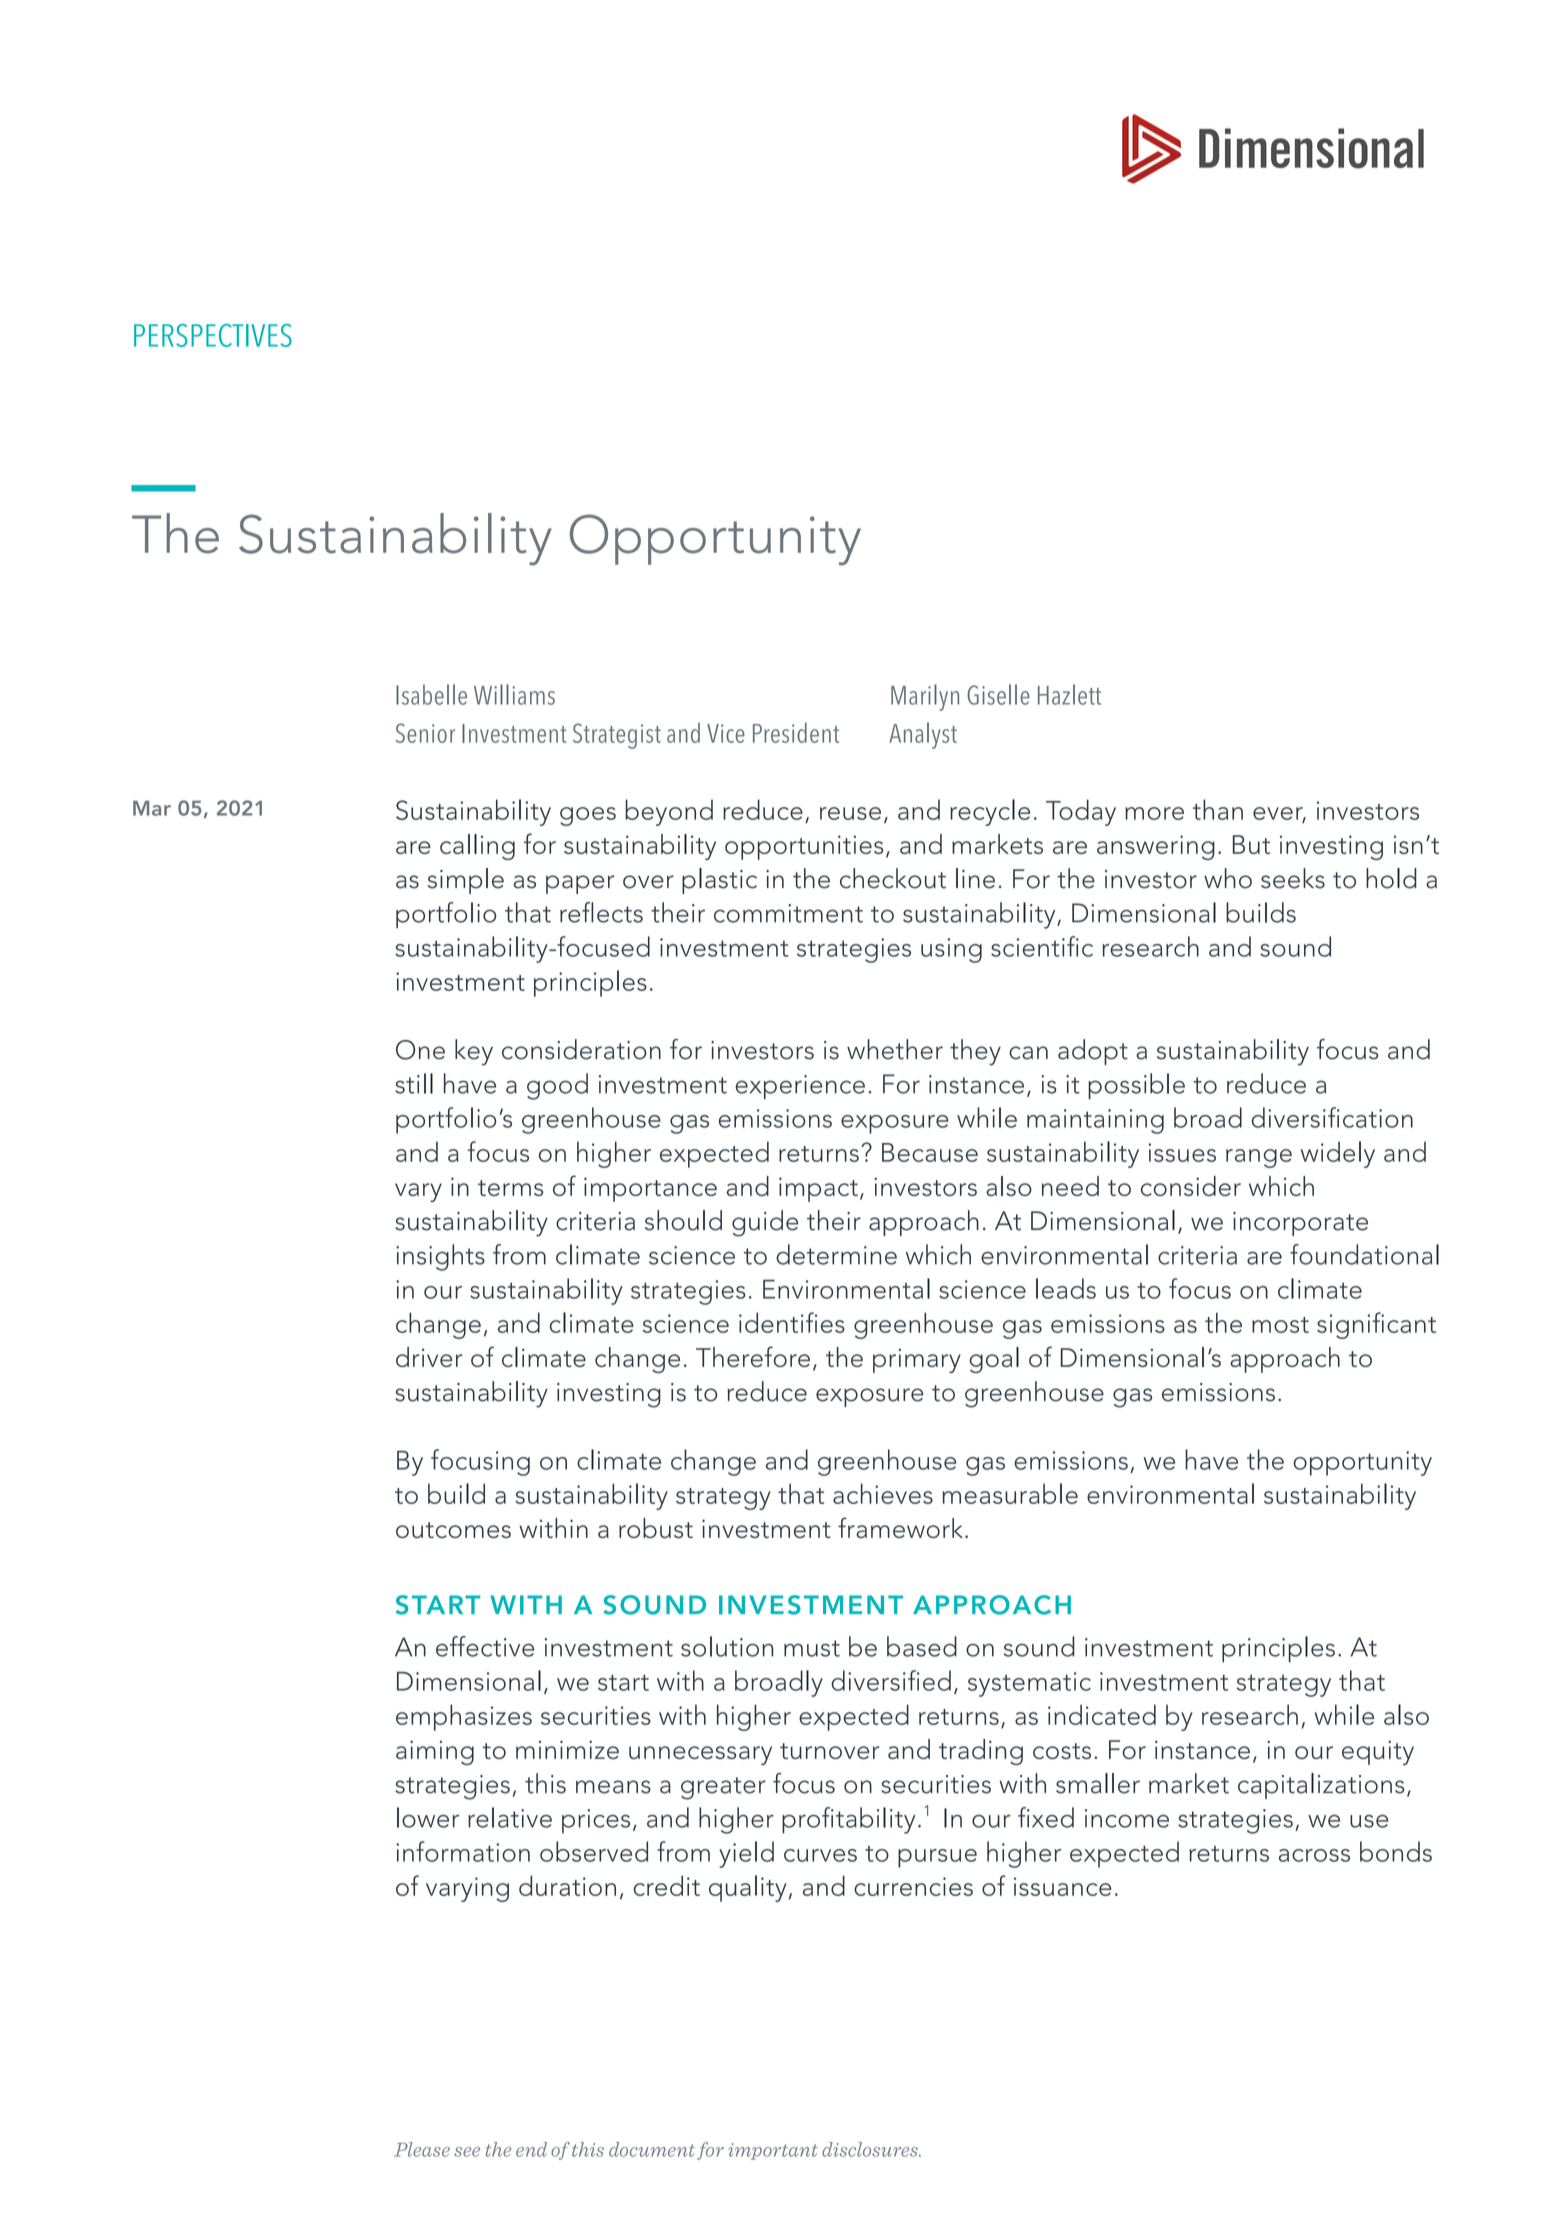 This screenshot has width=1566, height=2215. I want to click on Please, so click(422, 2149).
